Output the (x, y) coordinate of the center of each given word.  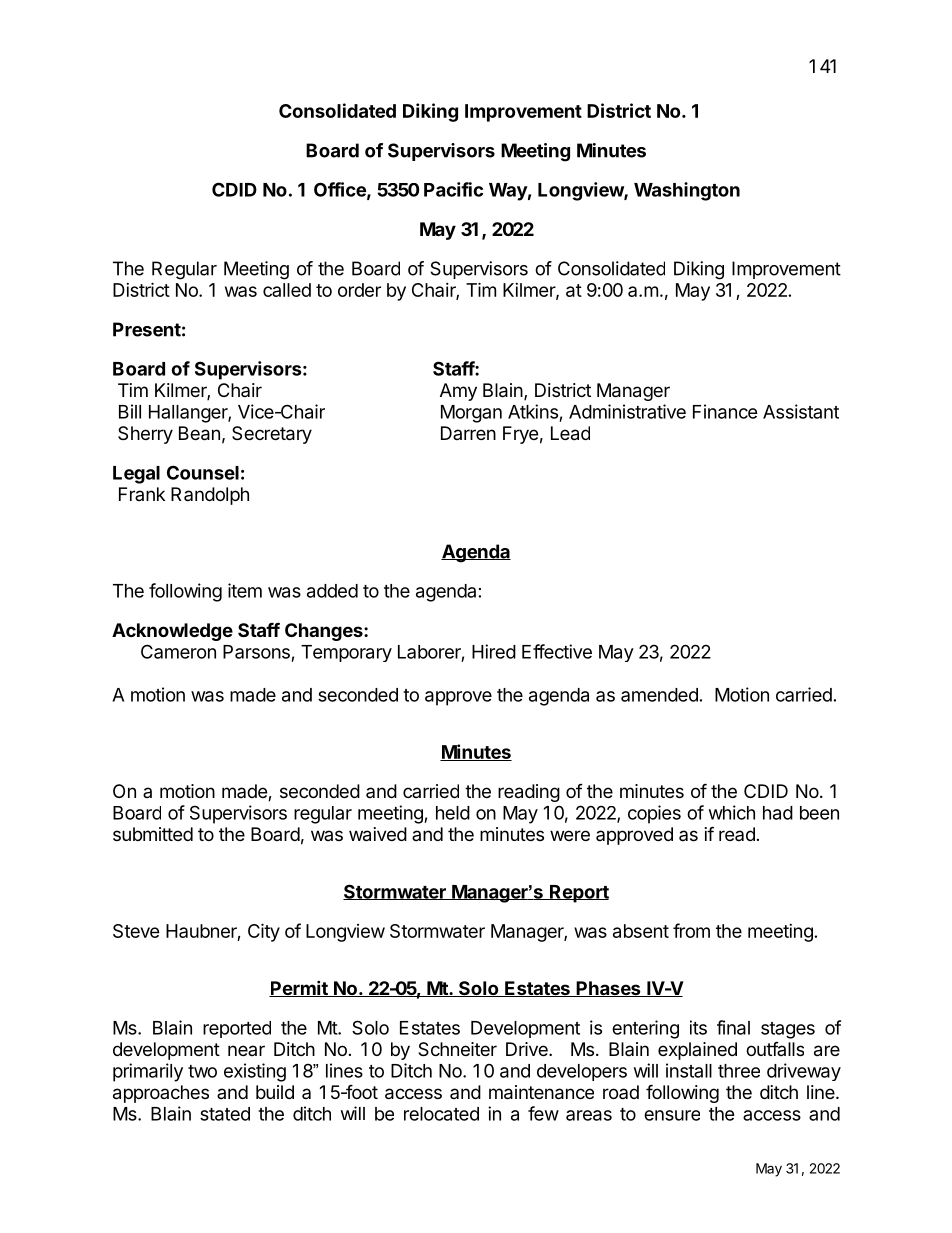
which (732, 812)
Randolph (210, 496)
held (453, 813)
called (287, 290)
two (202, 1071)
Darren (468, 433)
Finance (725, 411)
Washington (687, 191)
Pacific (453, 189)
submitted (153, 834)
